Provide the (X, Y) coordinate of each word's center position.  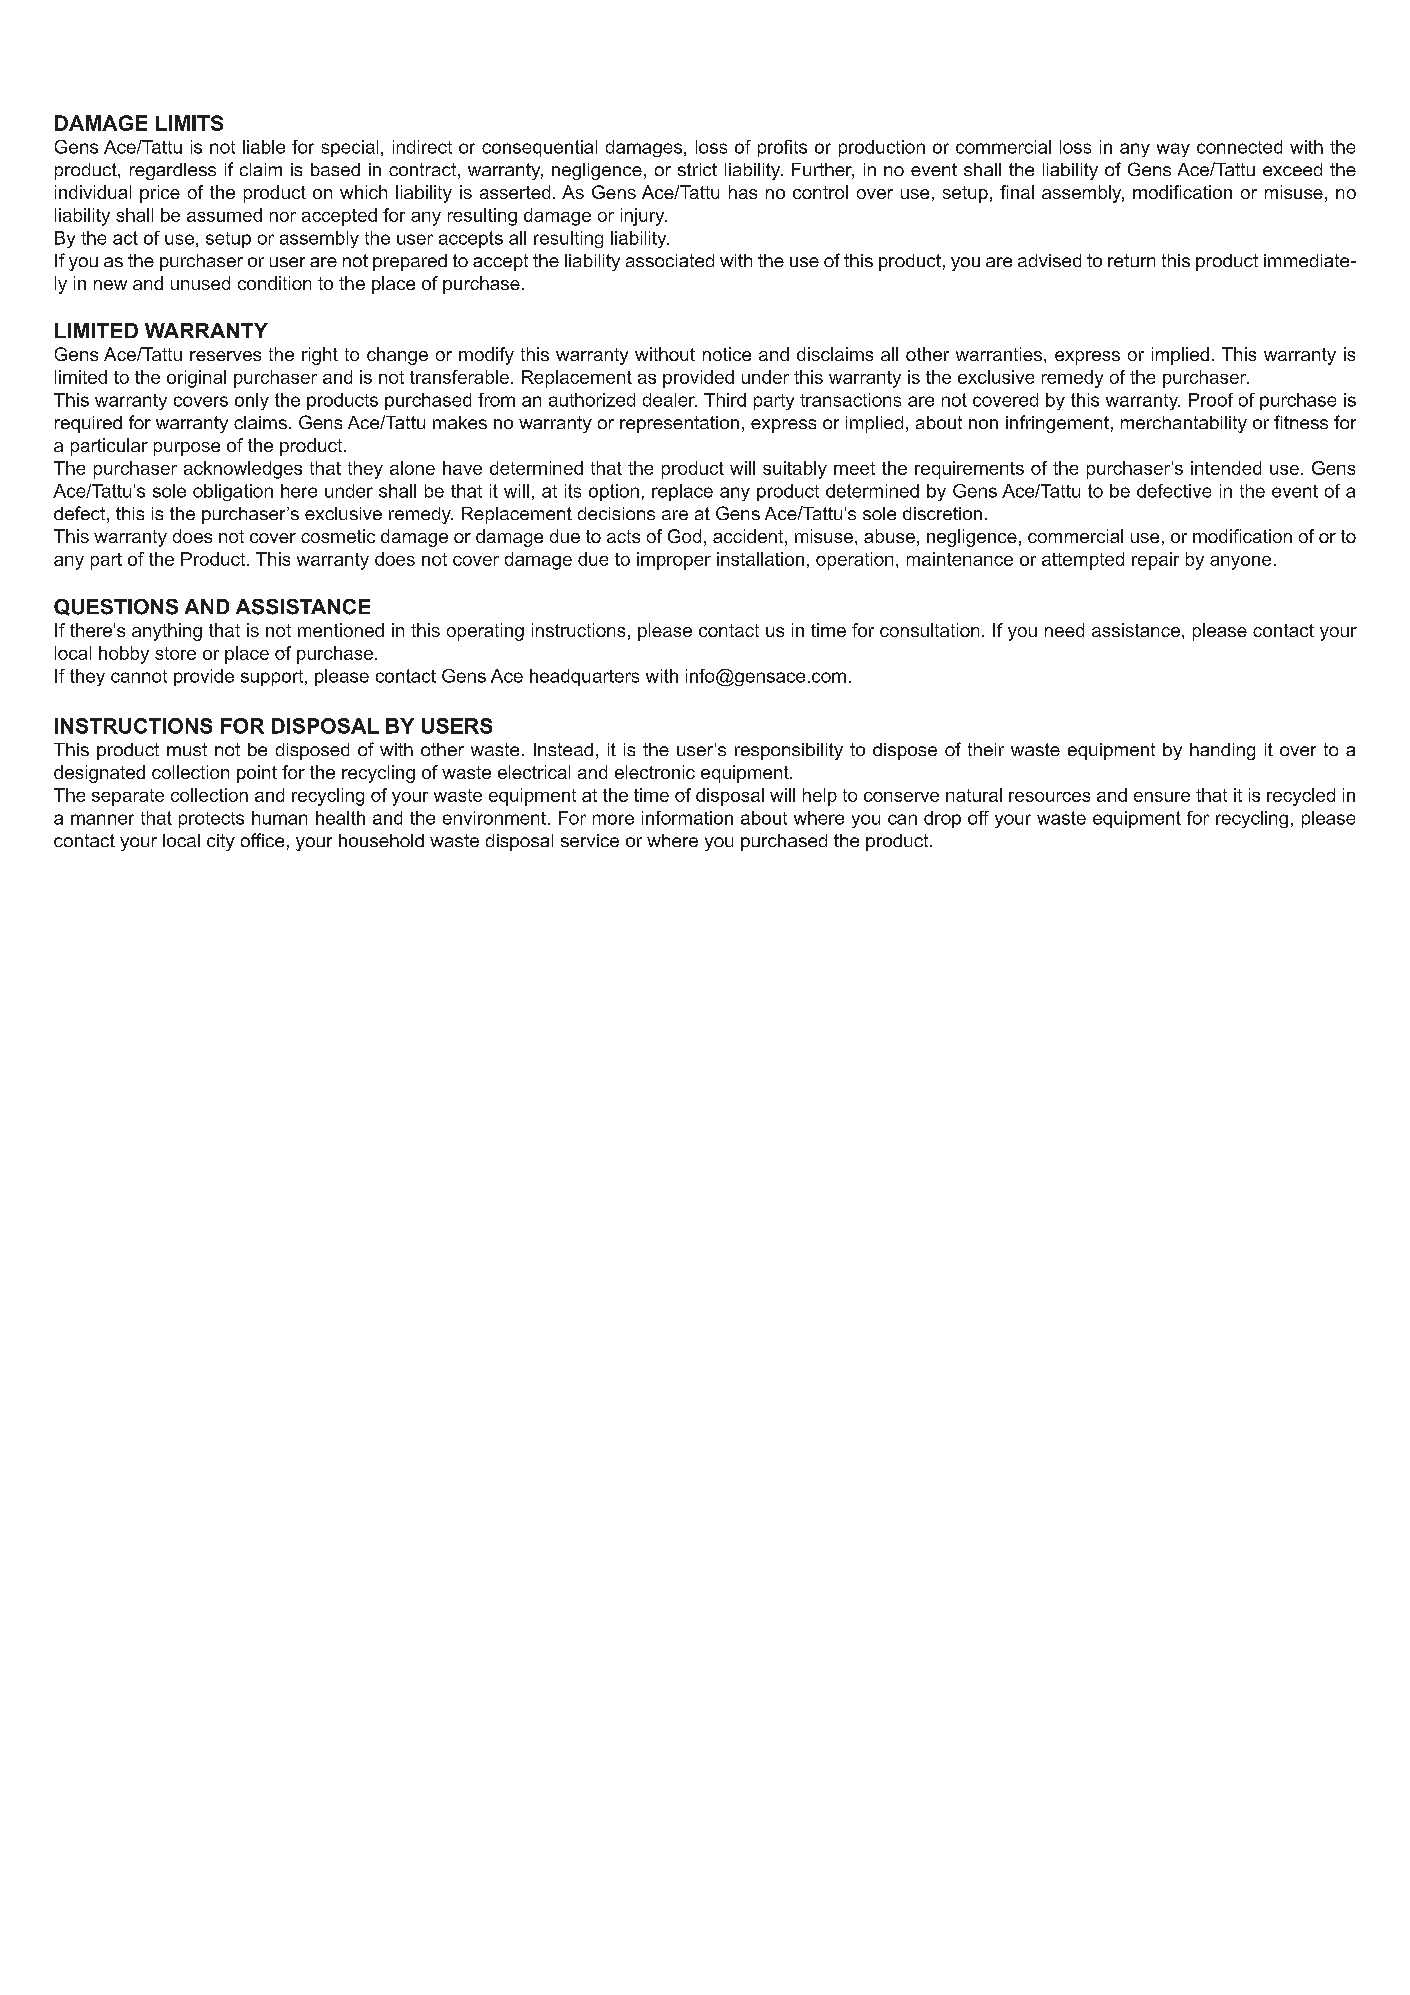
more (613, 819)
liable (264, 147)
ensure (1162, 797)
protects (211, 820)
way (1173, 150)
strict (697, 169)
